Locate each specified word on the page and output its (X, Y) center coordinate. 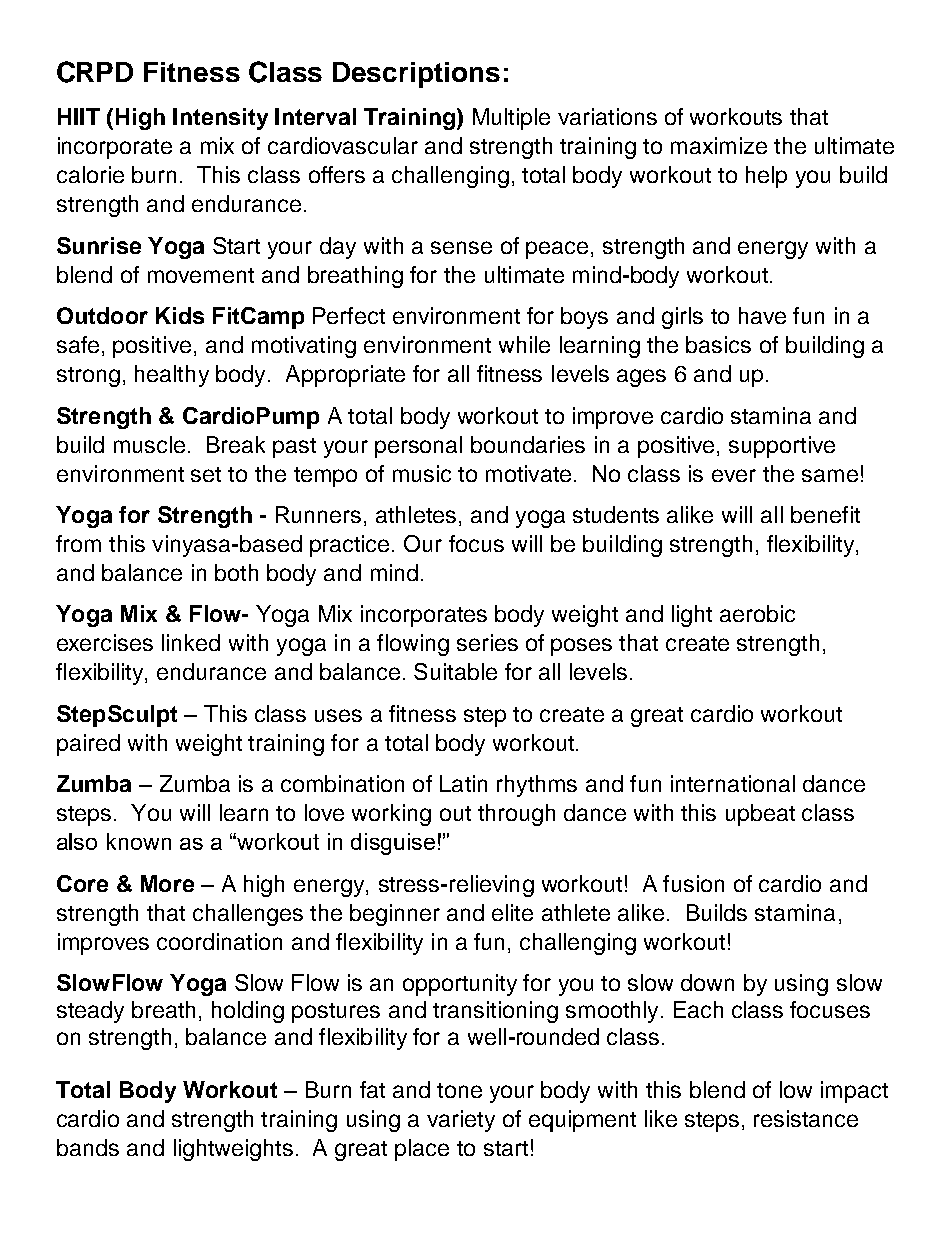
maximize (719, 145)
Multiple (511, 119)
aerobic (757, 613)
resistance (806, 1118)
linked (191, 642)
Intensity (220, 119)
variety (461, 1121)
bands (88, 1147)
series (487, 642)
